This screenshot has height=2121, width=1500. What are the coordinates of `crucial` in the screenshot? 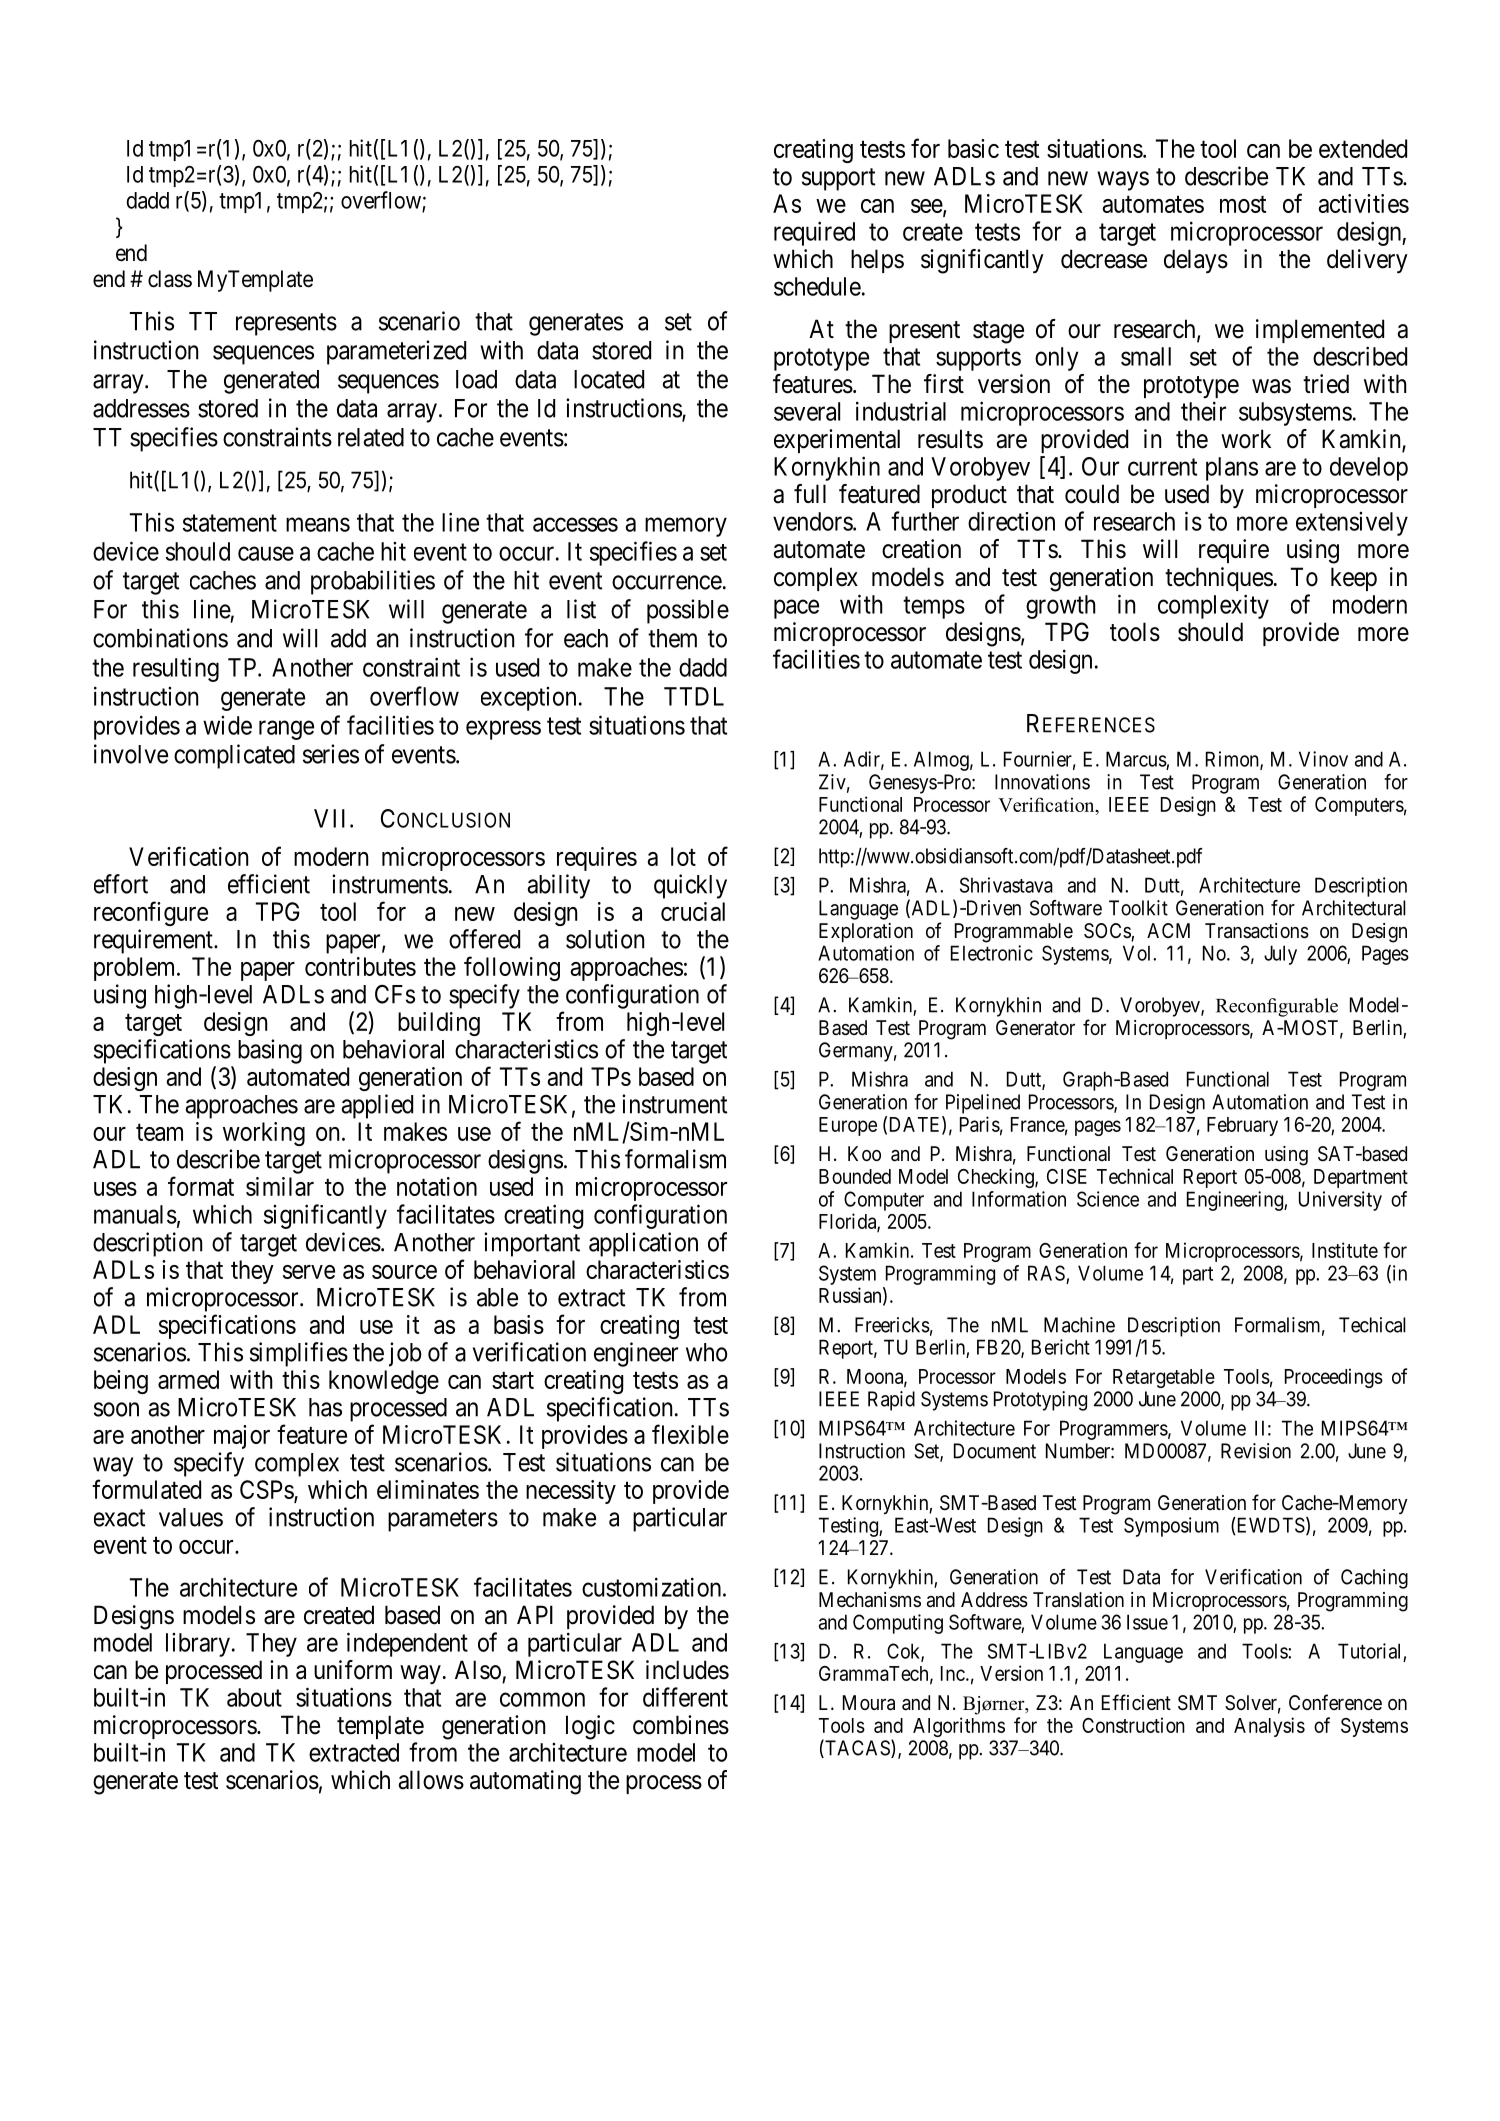 It's located at (693, 911).
